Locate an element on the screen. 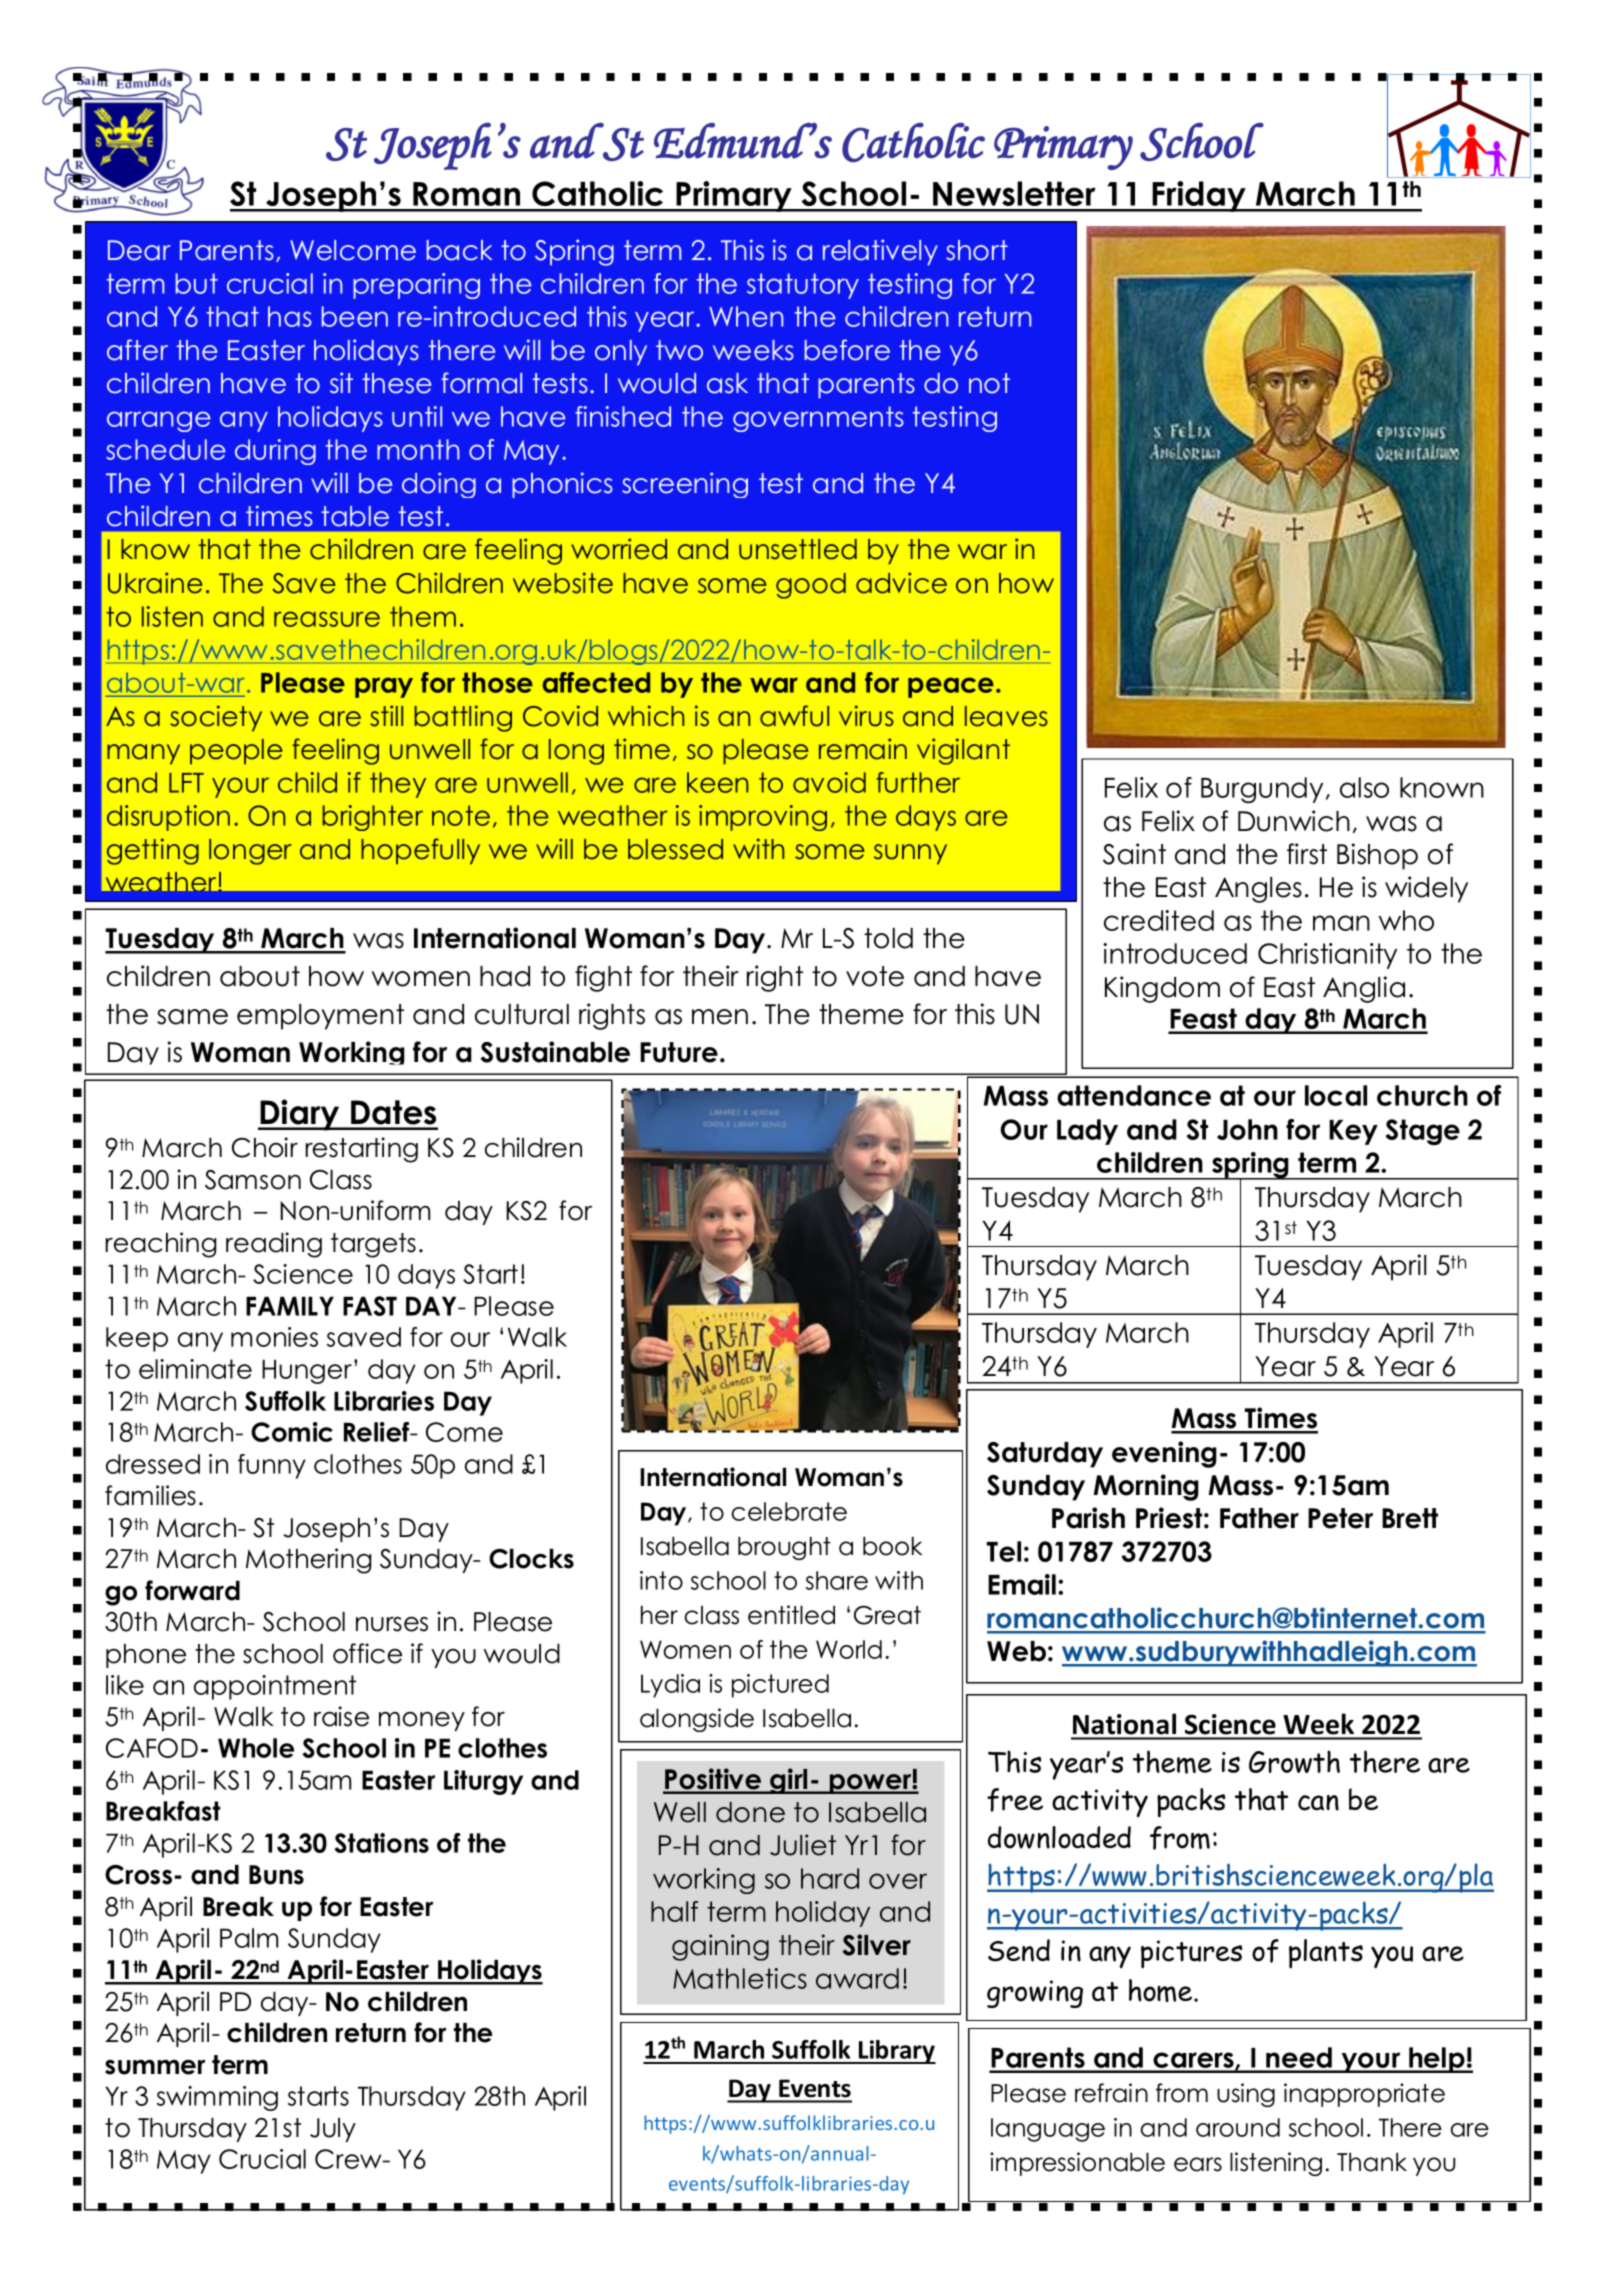 This screenshot has width=1615, height=2284. Library is located at coordinates (896, 2052).
